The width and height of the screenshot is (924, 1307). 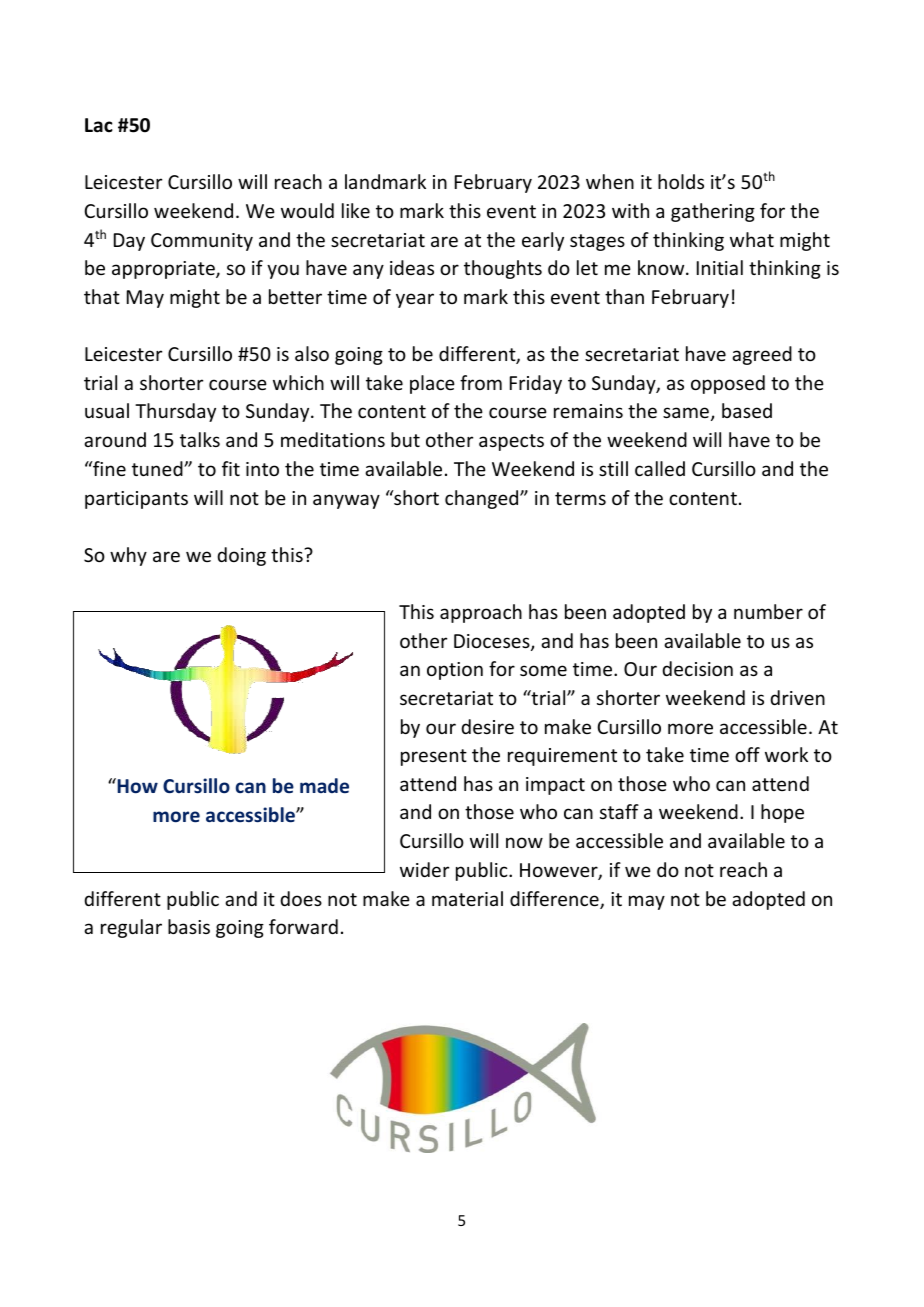 What do you see at coordinates (202, 242) in the screenshot?
I see `Community` at bounding box center [202, 242].
